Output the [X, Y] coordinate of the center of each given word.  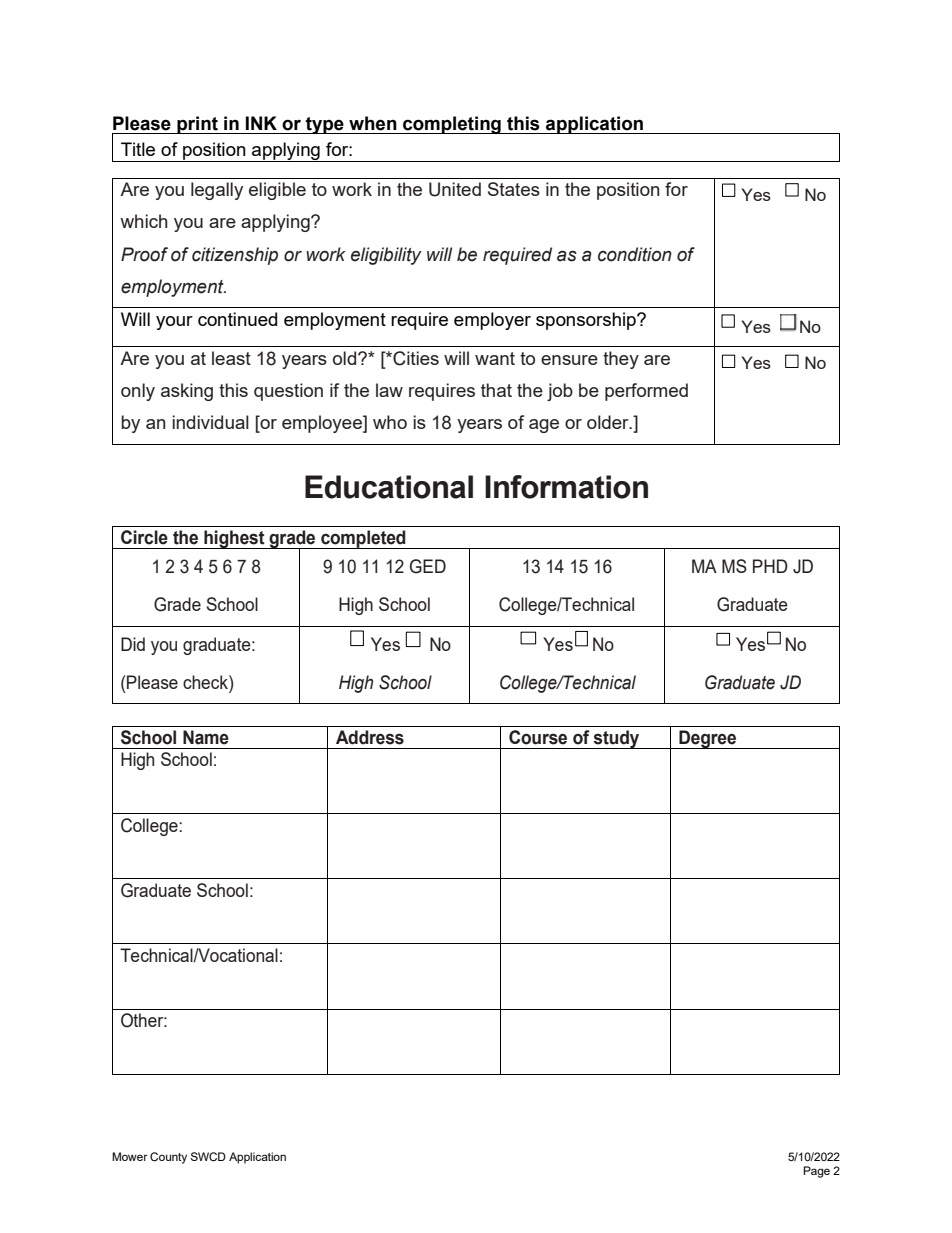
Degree [708, 739]
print [197, 125]
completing [452, 125]
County [168, 1158]
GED [428, 566]
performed [646, 392]
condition [635, 254]
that [496, 390]
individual [210, 422]
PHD [770, 566]
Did [133, 644]
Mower [130, 1156]
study [617, 739]
